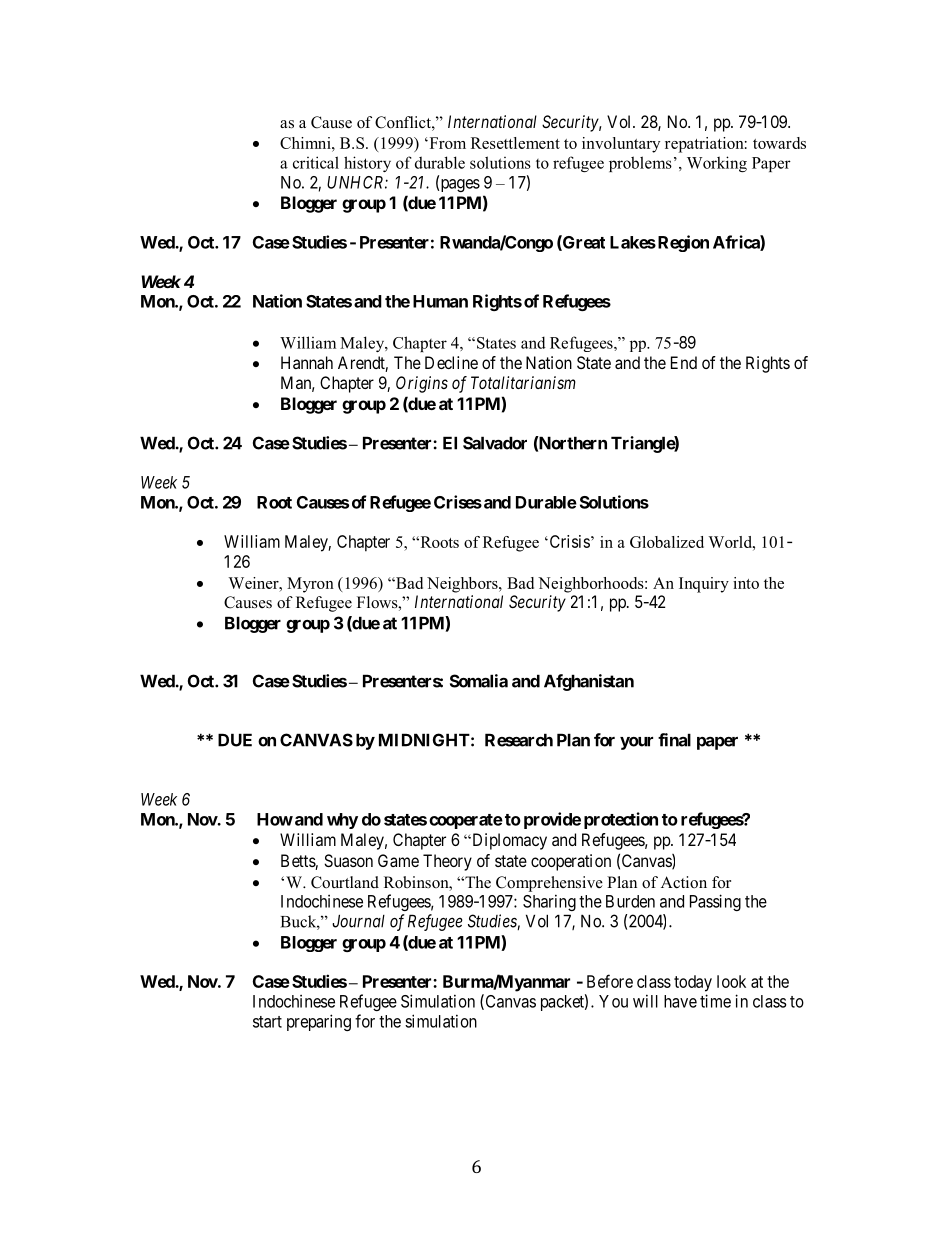 This page has height=1233, width=952. Describe the element at coordinates (463, 585) in the page. I see `Neighbors` at that location.
